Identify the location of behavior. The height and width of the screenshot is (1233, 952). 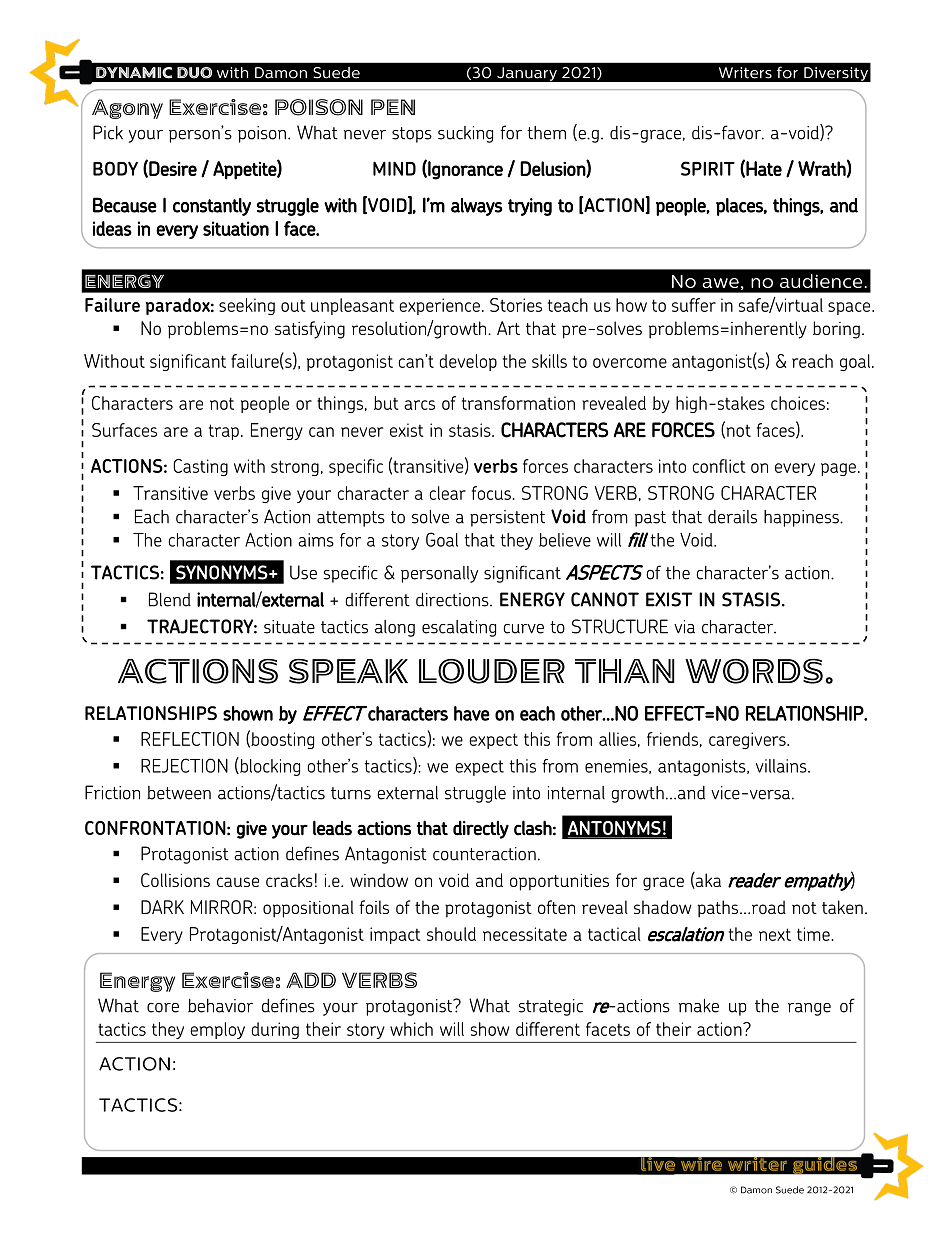
(220, 1006).
